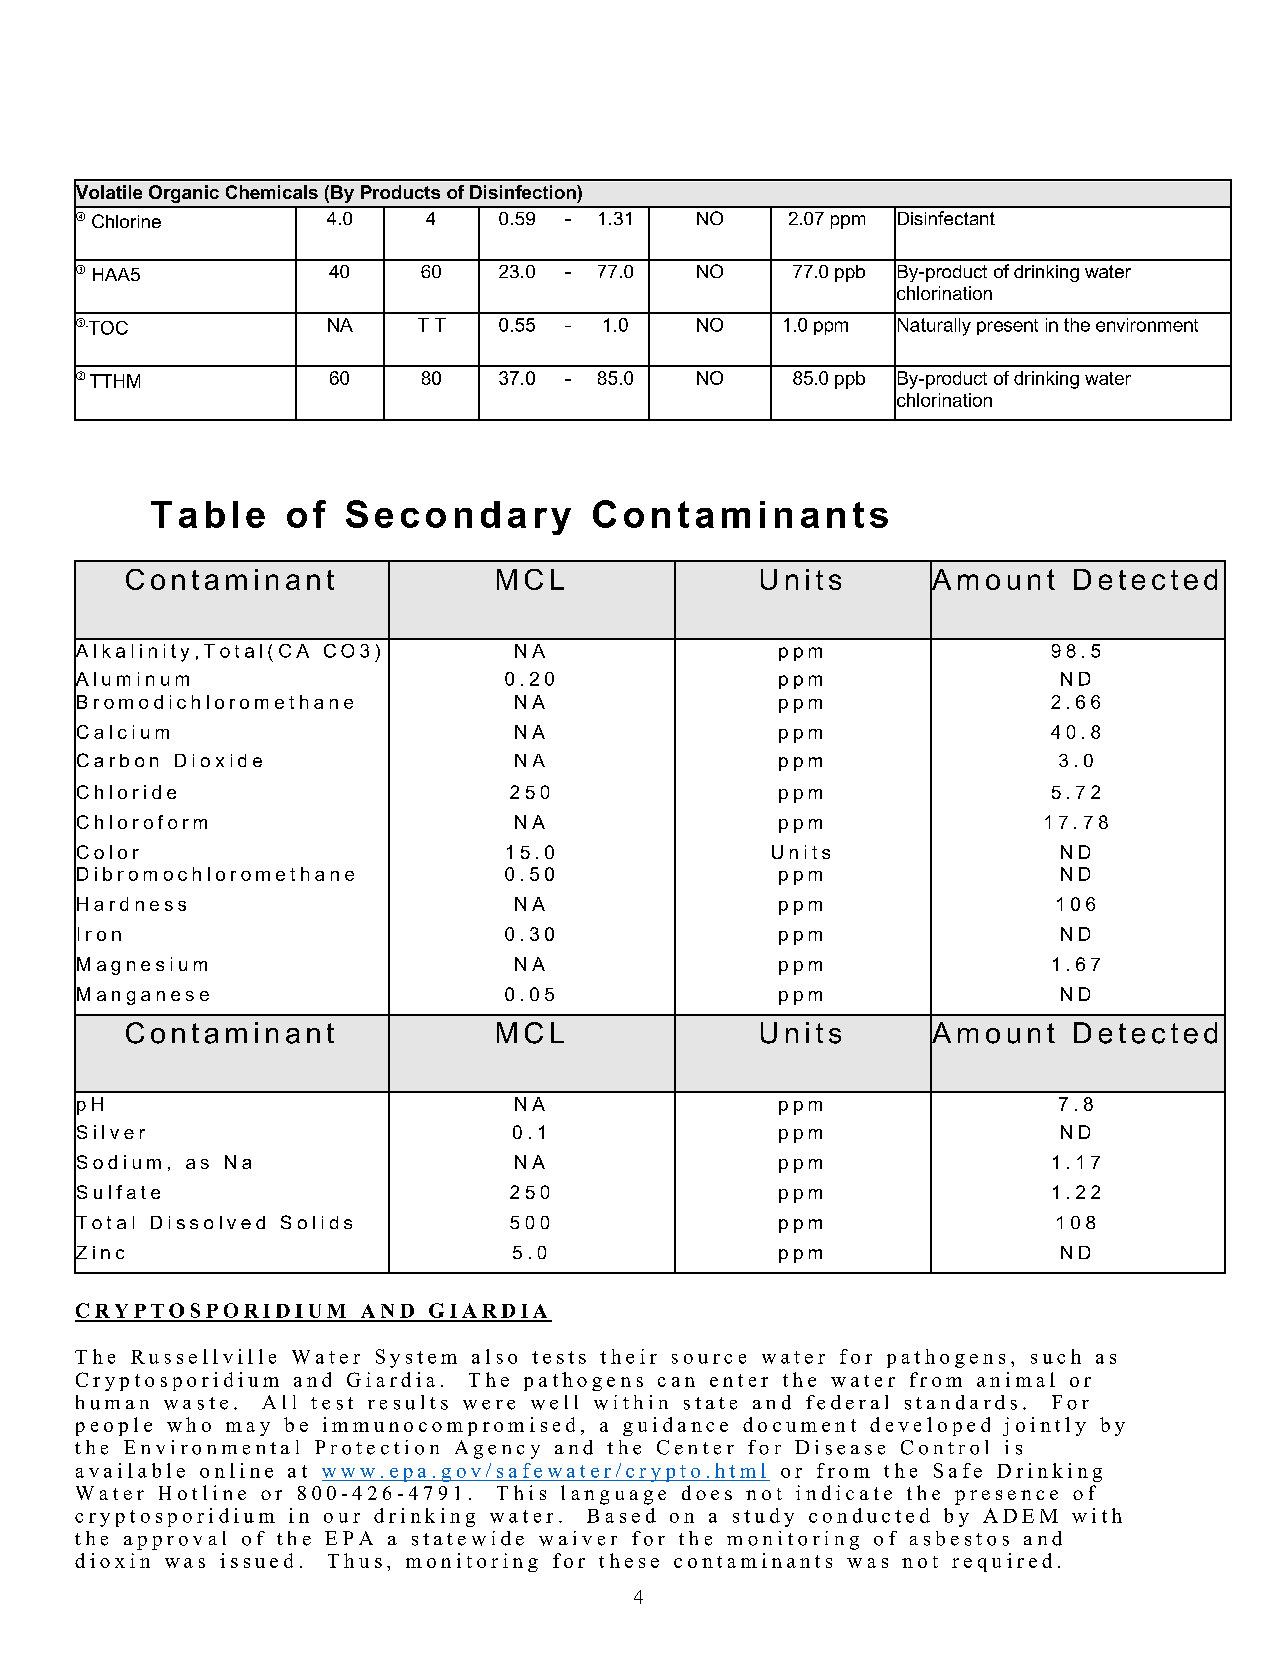 Image resolution: width=1279 pixels, height=1655 pixels. Describe the element at coordinates (202, 1492) in the screenshot. I see `Hotline` at that location.
